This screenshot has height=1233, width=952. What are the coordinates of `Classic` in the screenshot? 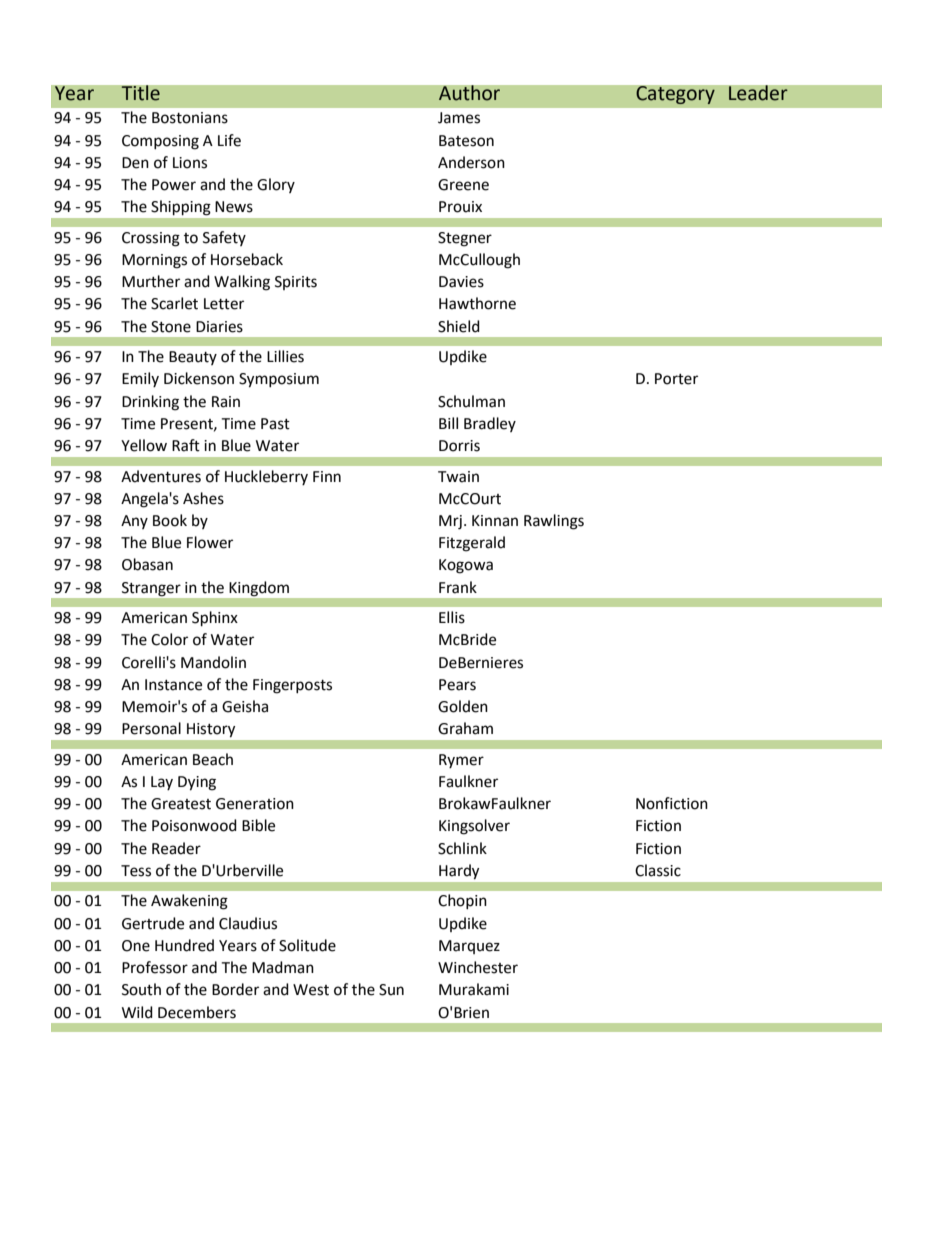 It's located at (658, 870).
